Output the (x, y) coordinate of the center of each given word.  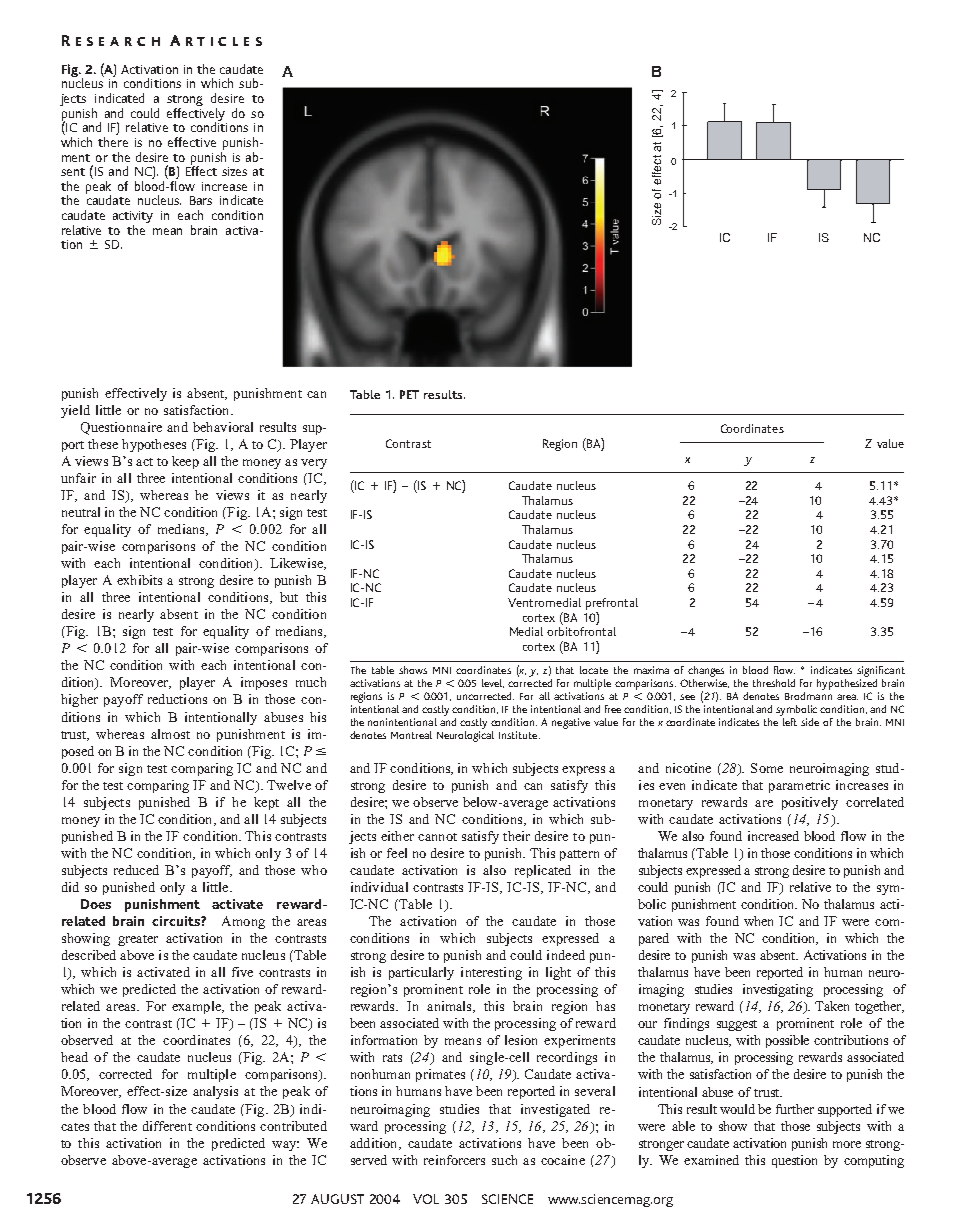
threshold (774, 683)
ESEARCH (118, 41)
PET (409, 394)
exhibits (139, 580)
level (493, 683)
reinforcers (454, 1160)
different (167, 1126)
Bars (201, 200)
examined (711, 1160)
